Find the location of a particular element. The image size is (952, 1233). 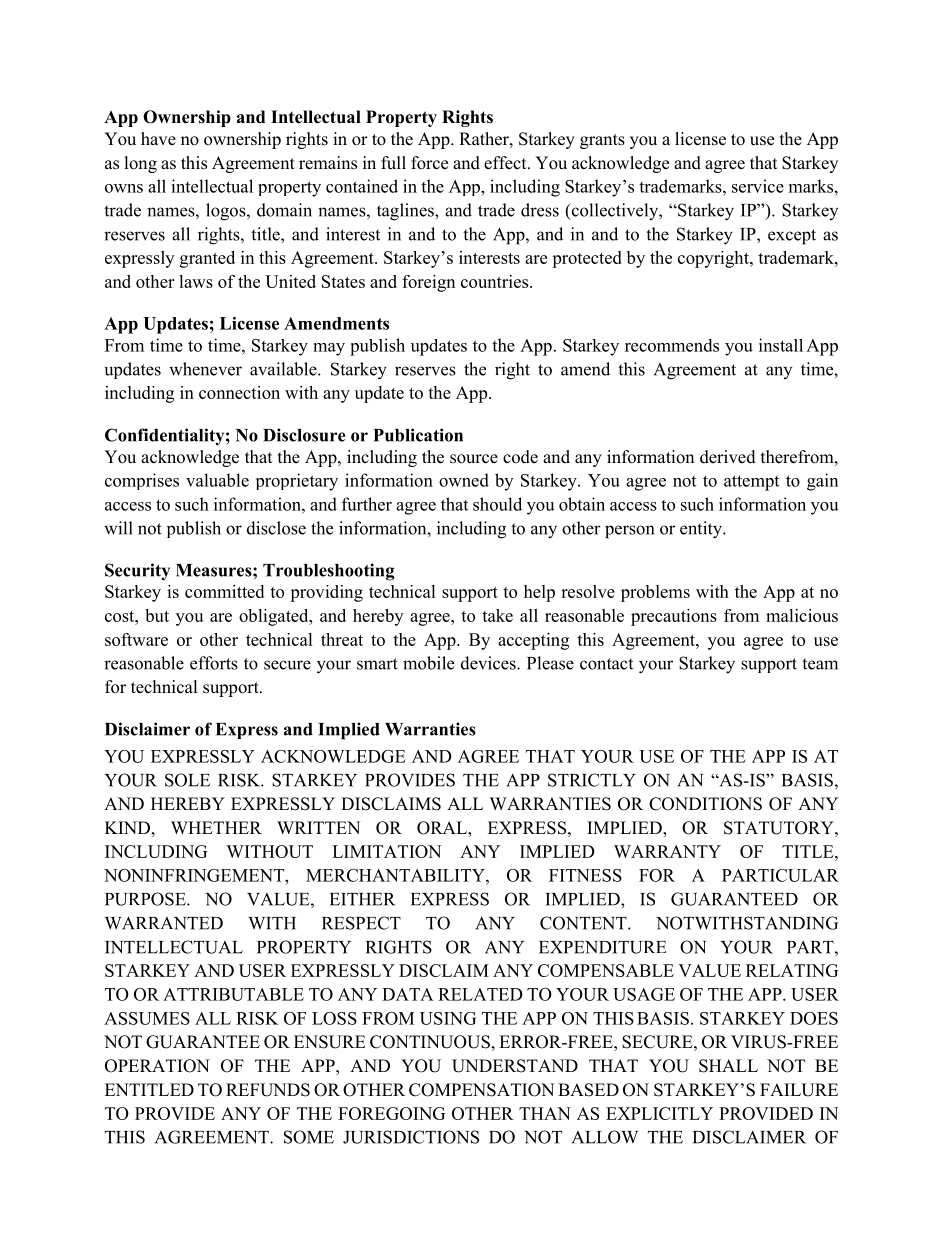

effect is located at coordinates (506, 163).
